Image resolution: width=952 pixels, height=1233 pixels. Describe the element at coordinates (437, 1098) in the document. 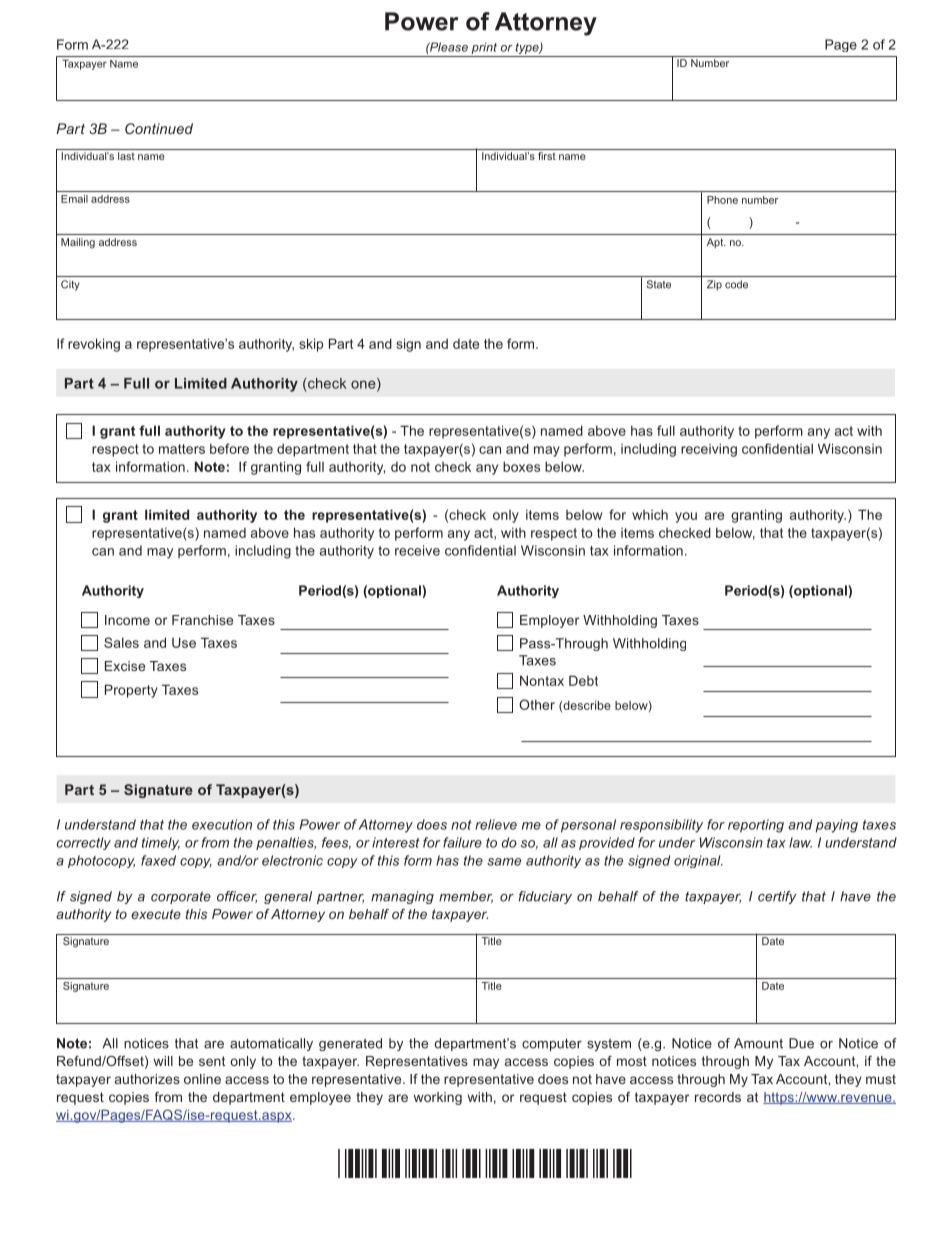

I see `working` at that location.
